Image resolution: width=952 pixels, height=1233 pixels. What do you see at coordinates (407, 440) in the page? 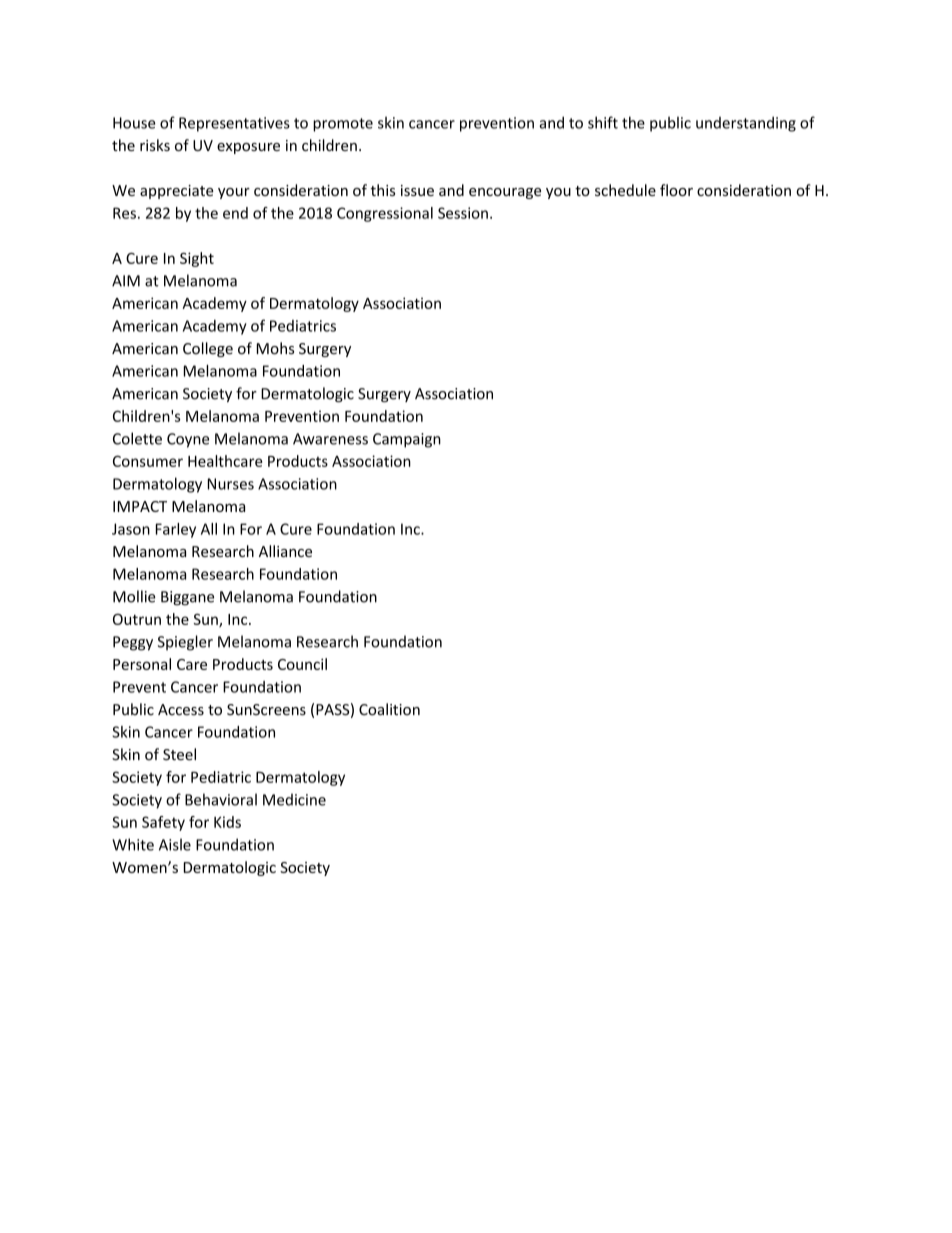
I see `Campaign` at bounding box center [407, 440].
